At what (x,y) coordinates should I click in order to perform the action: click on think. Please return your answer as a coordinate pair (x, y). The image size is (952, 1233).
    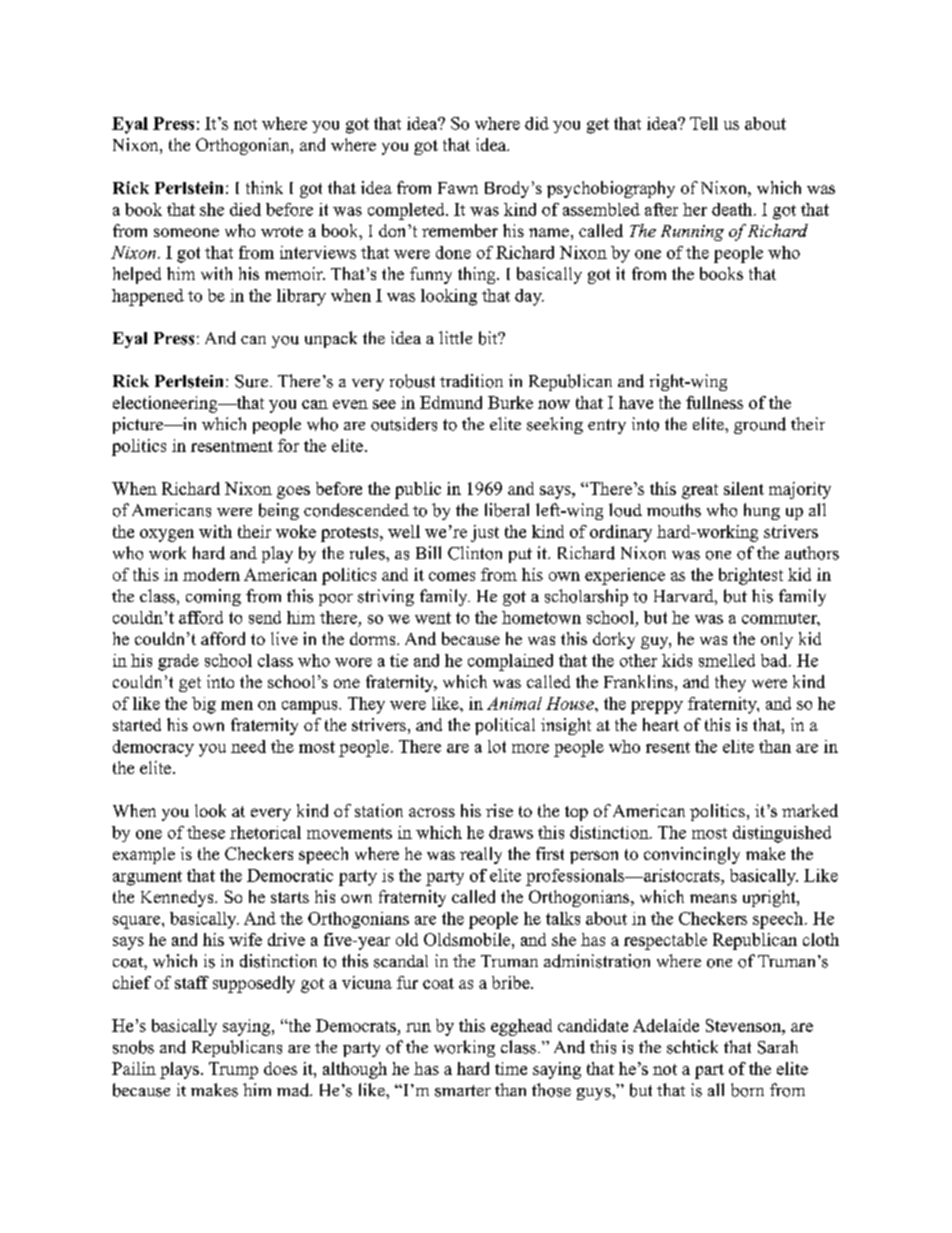
    Looking at the image, I should click on (264, 187).
